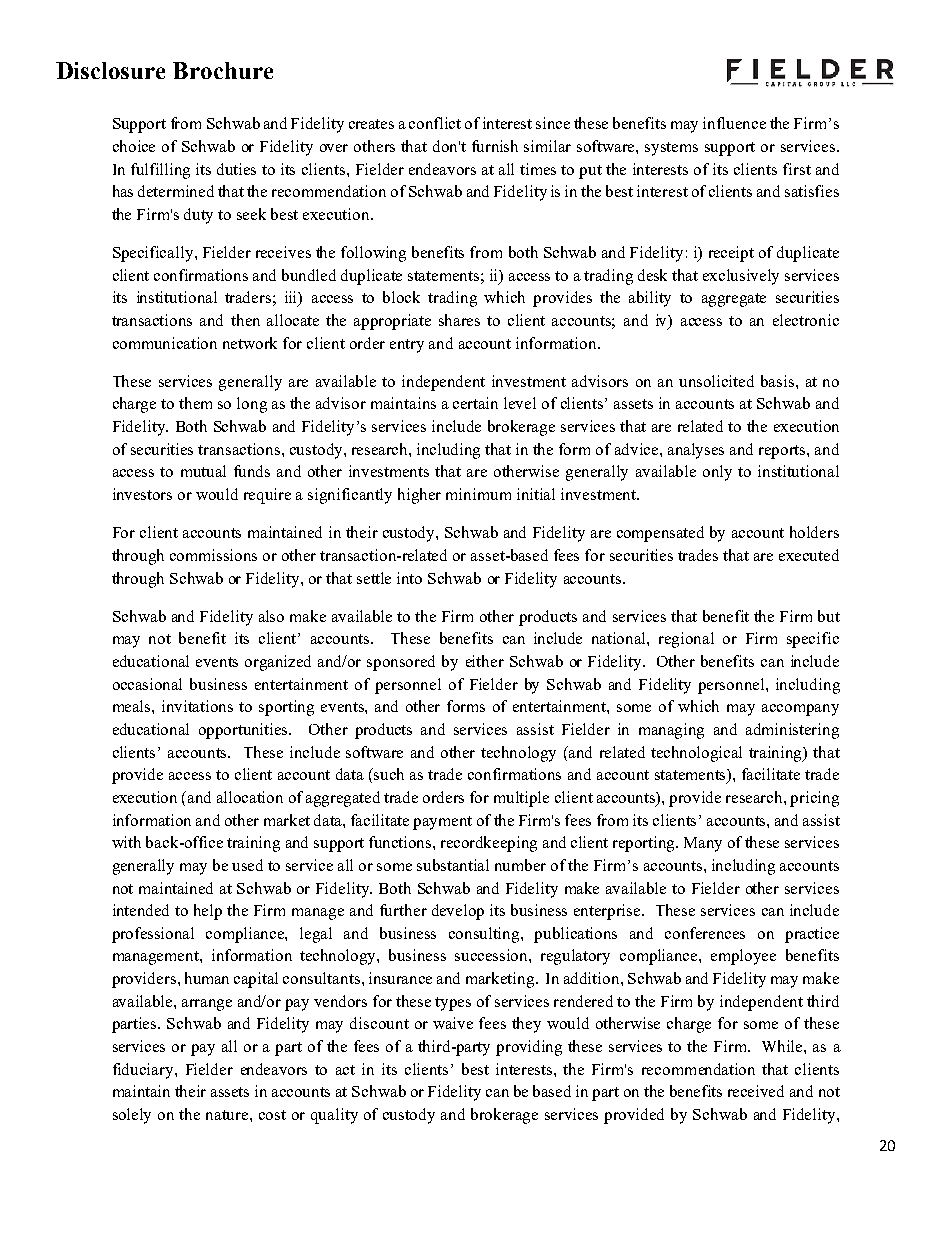  What do you see at coordinates (809, 555) in the document?
I see `executed` at bounding box center [809, 555].
